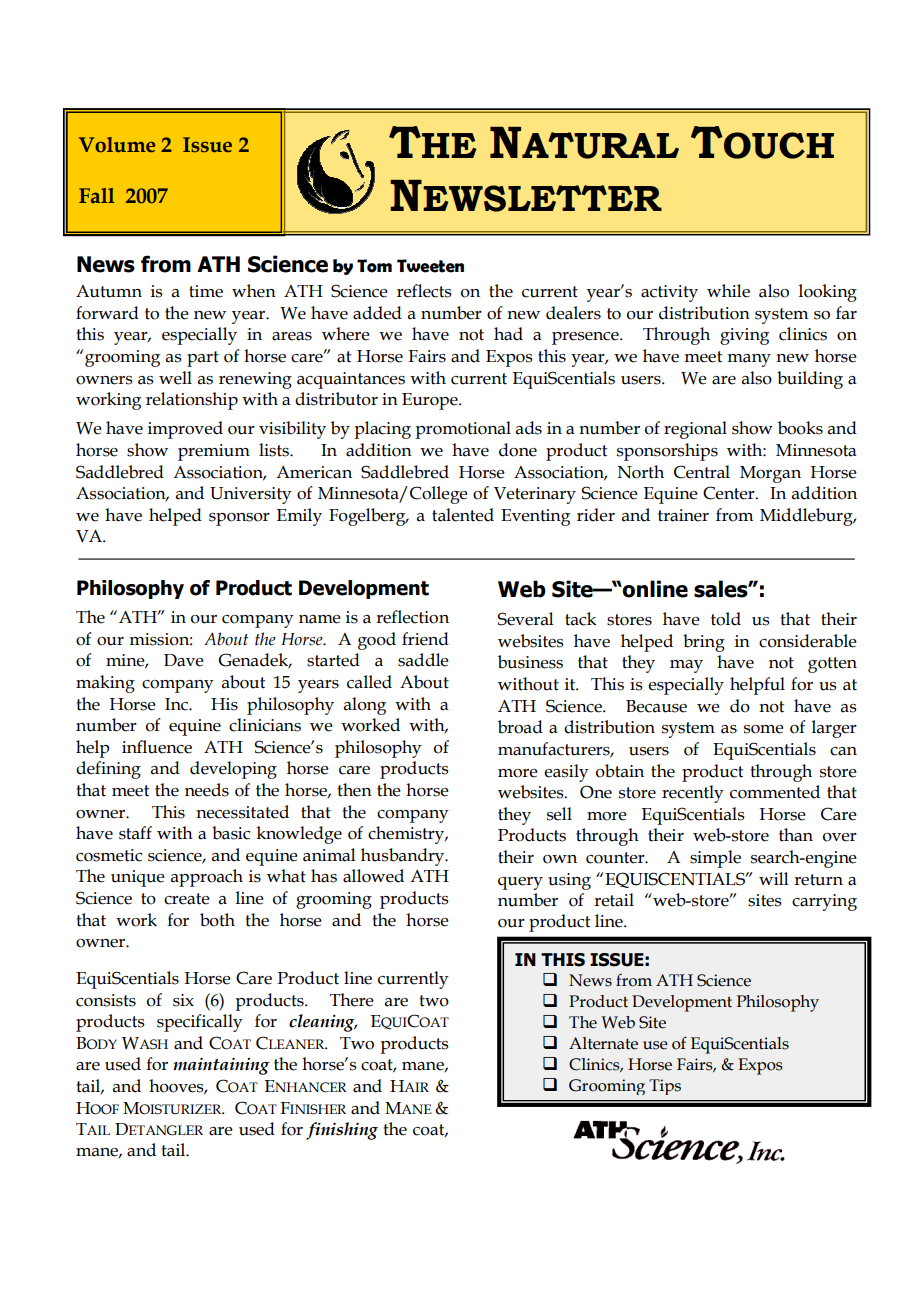 The height and width of the page is (1308, 924). What do you see at coordinates (207, 878) in the page?
I see `approach` at bounding box center [207, 878].
